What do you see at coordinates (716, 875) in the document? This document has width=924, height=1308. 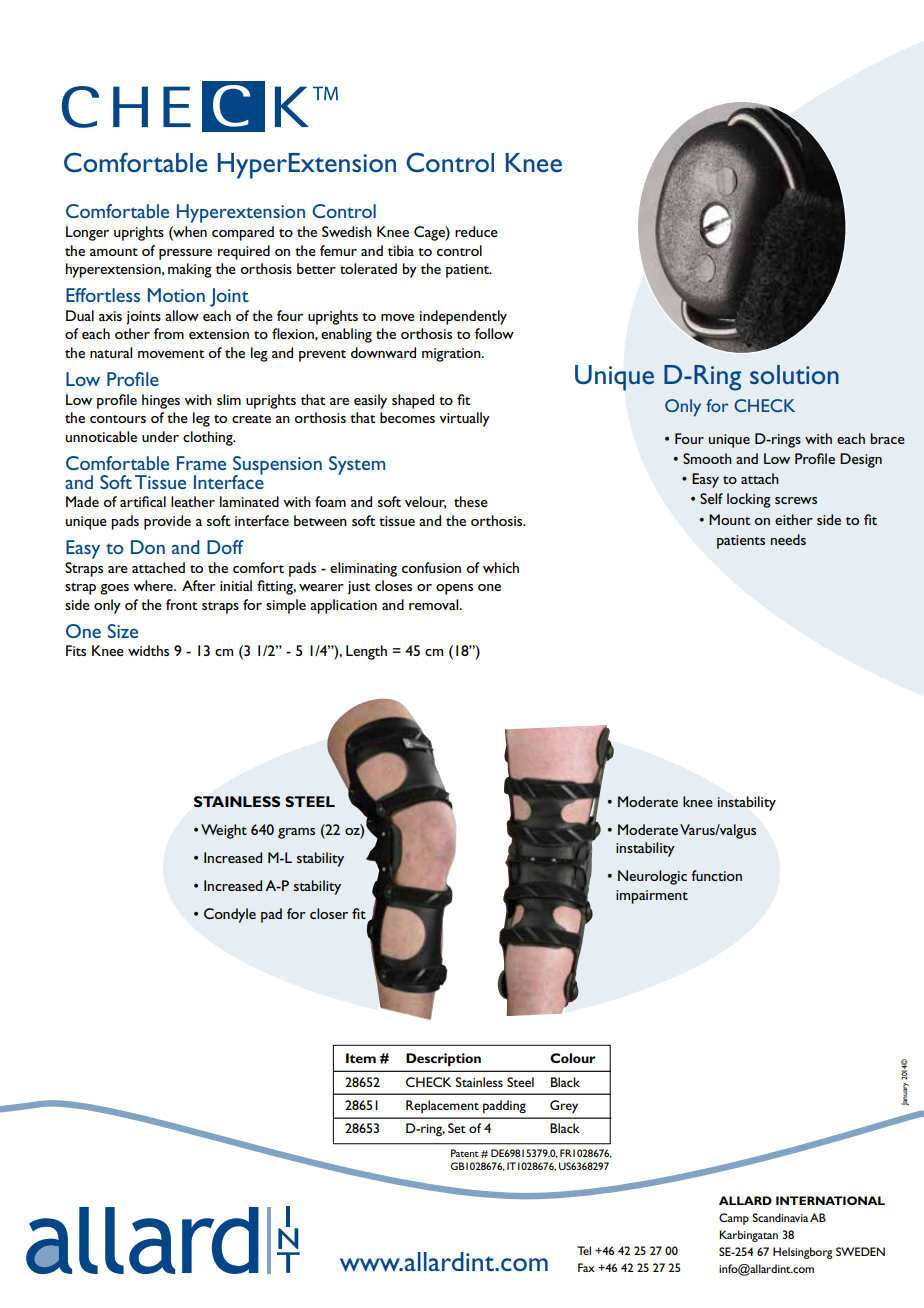 I see `function` at bounding box center [716, 875].
